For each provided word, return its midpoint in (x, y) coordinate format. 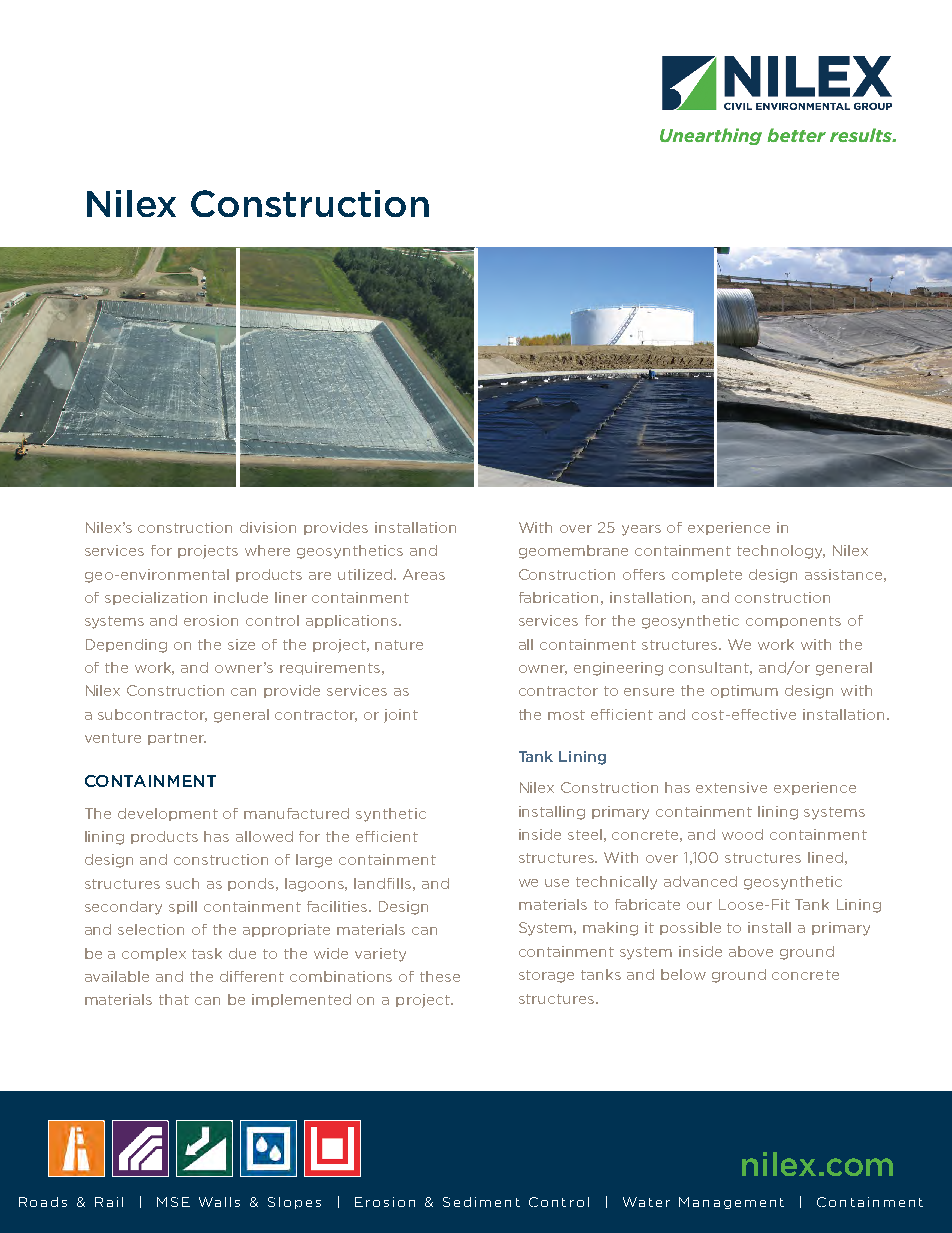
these (440, 976)
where (267, 550)
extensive (731, 787)
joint (401, 716)
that (174, 999)
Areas (424, 574)
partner (177, 739)
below (683, 974)
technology (781, 552)
